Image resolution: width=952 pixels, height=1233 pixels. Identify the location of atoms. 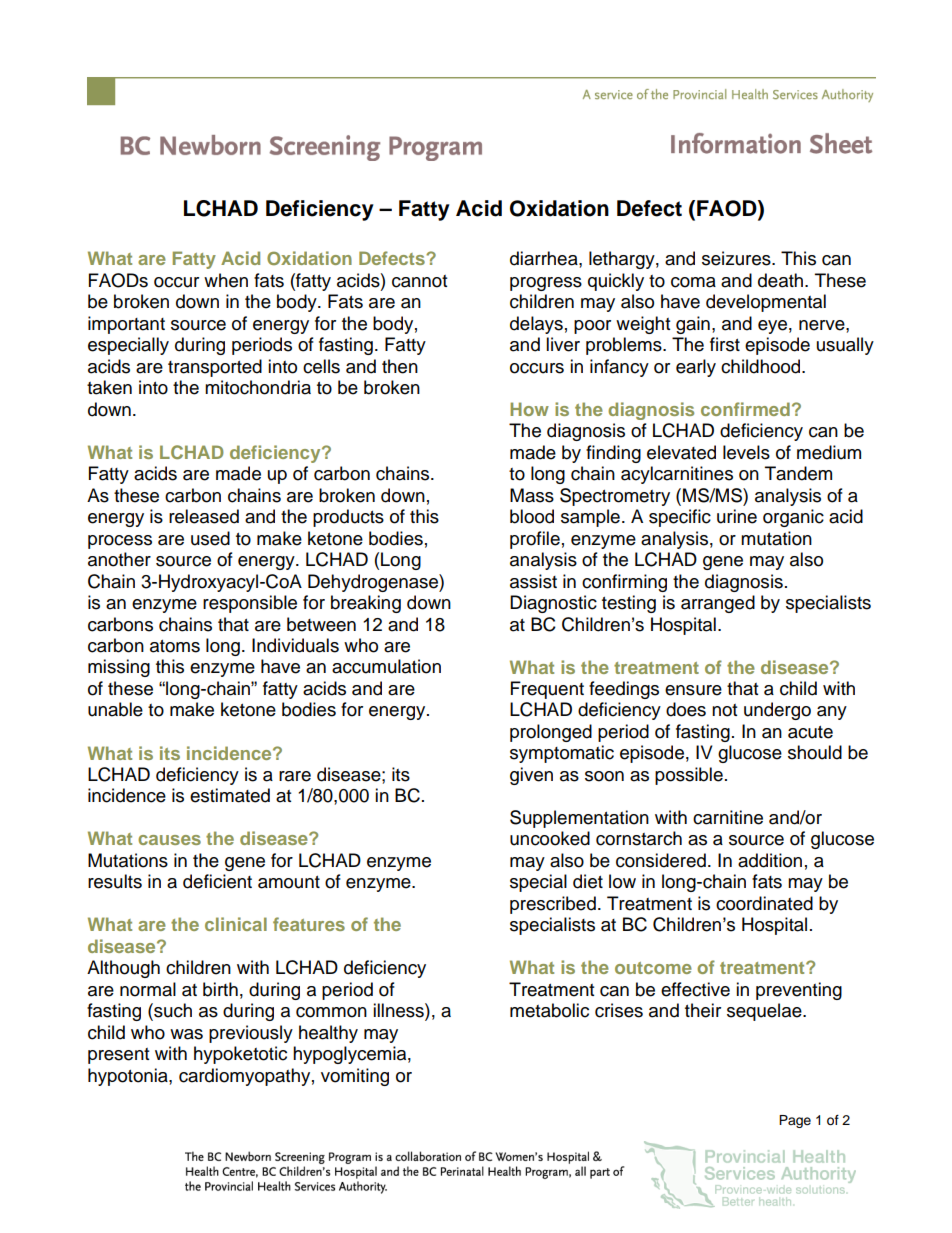
(175, 646).
